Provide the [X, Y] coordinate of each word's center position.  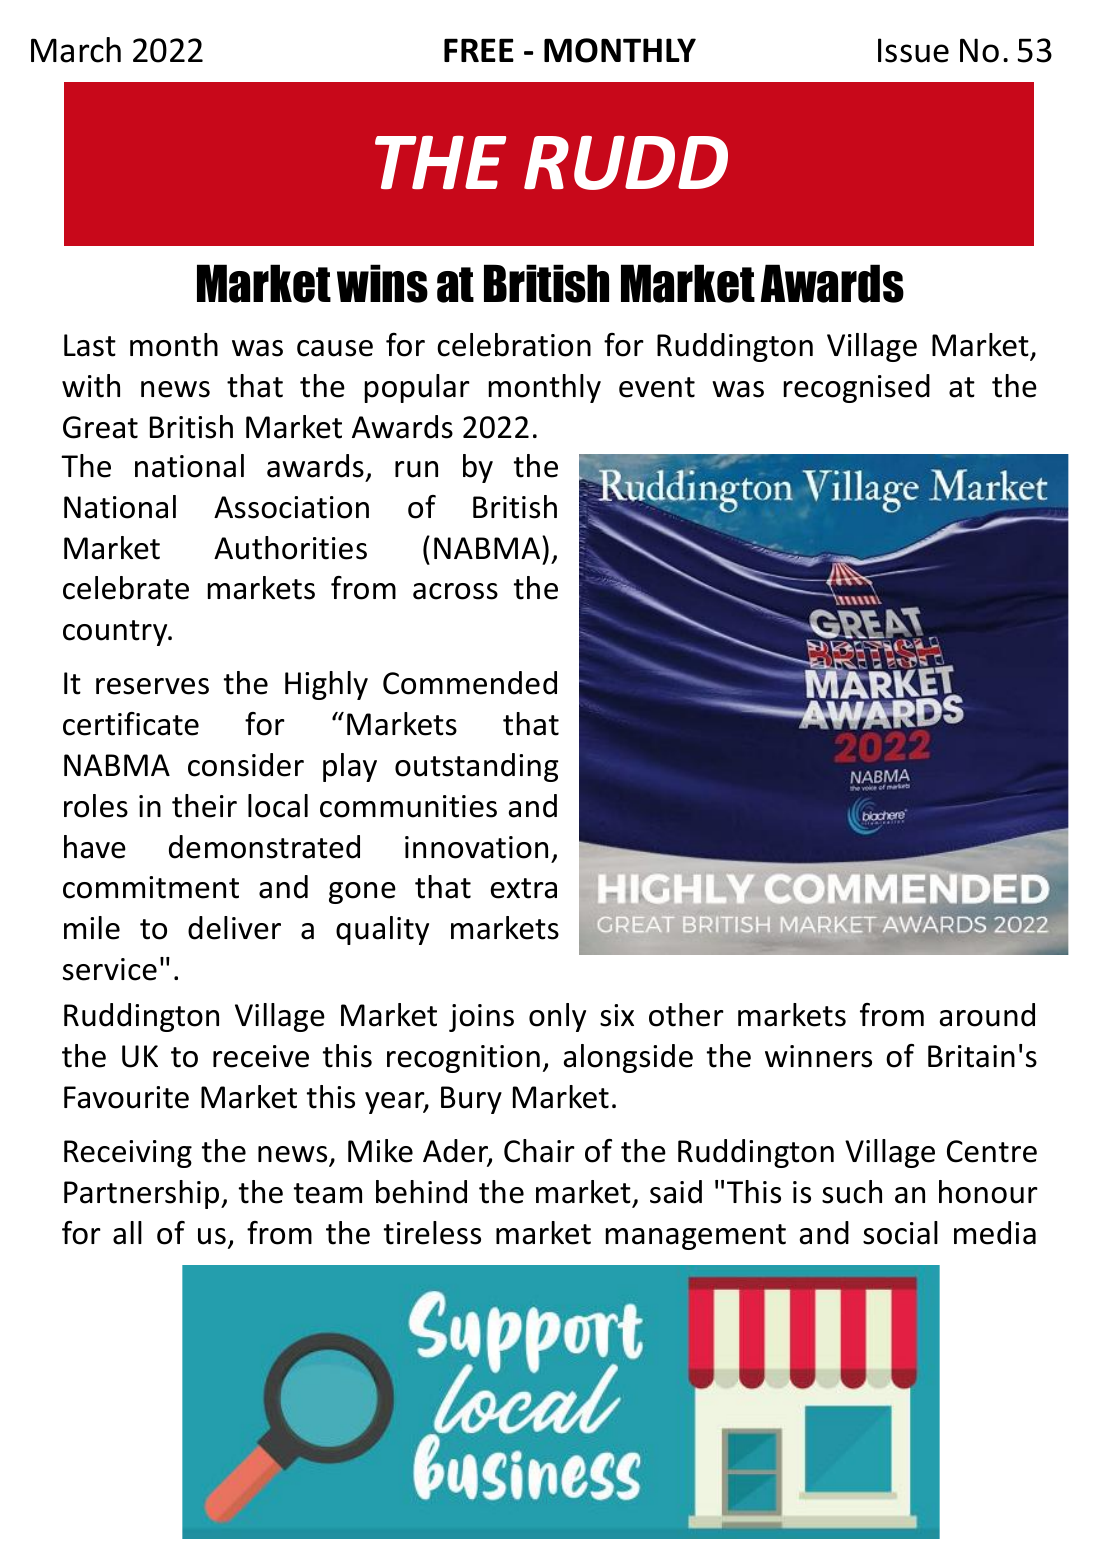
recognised [856, 388]
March [76, 50]
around [987, 1015]
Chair [539, 1151]
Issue [913, 50]
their [204, 806]
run [416, 469]
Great [100, 427]
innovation [476, 847]
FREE [479, 50]
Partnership [143, 1194]
